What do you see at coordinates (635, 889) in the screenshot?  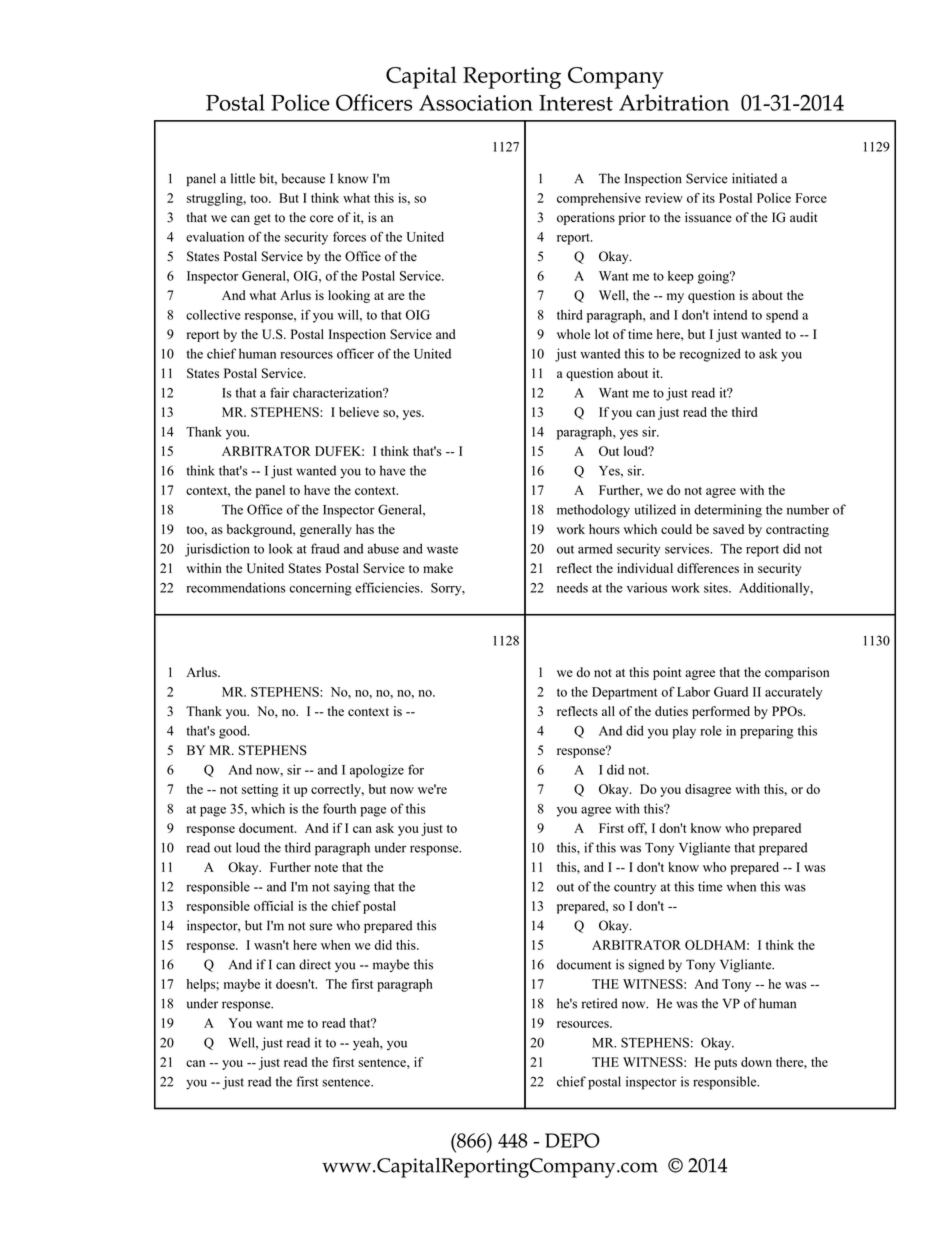 I see `country` at bounding box center [635, 889].
